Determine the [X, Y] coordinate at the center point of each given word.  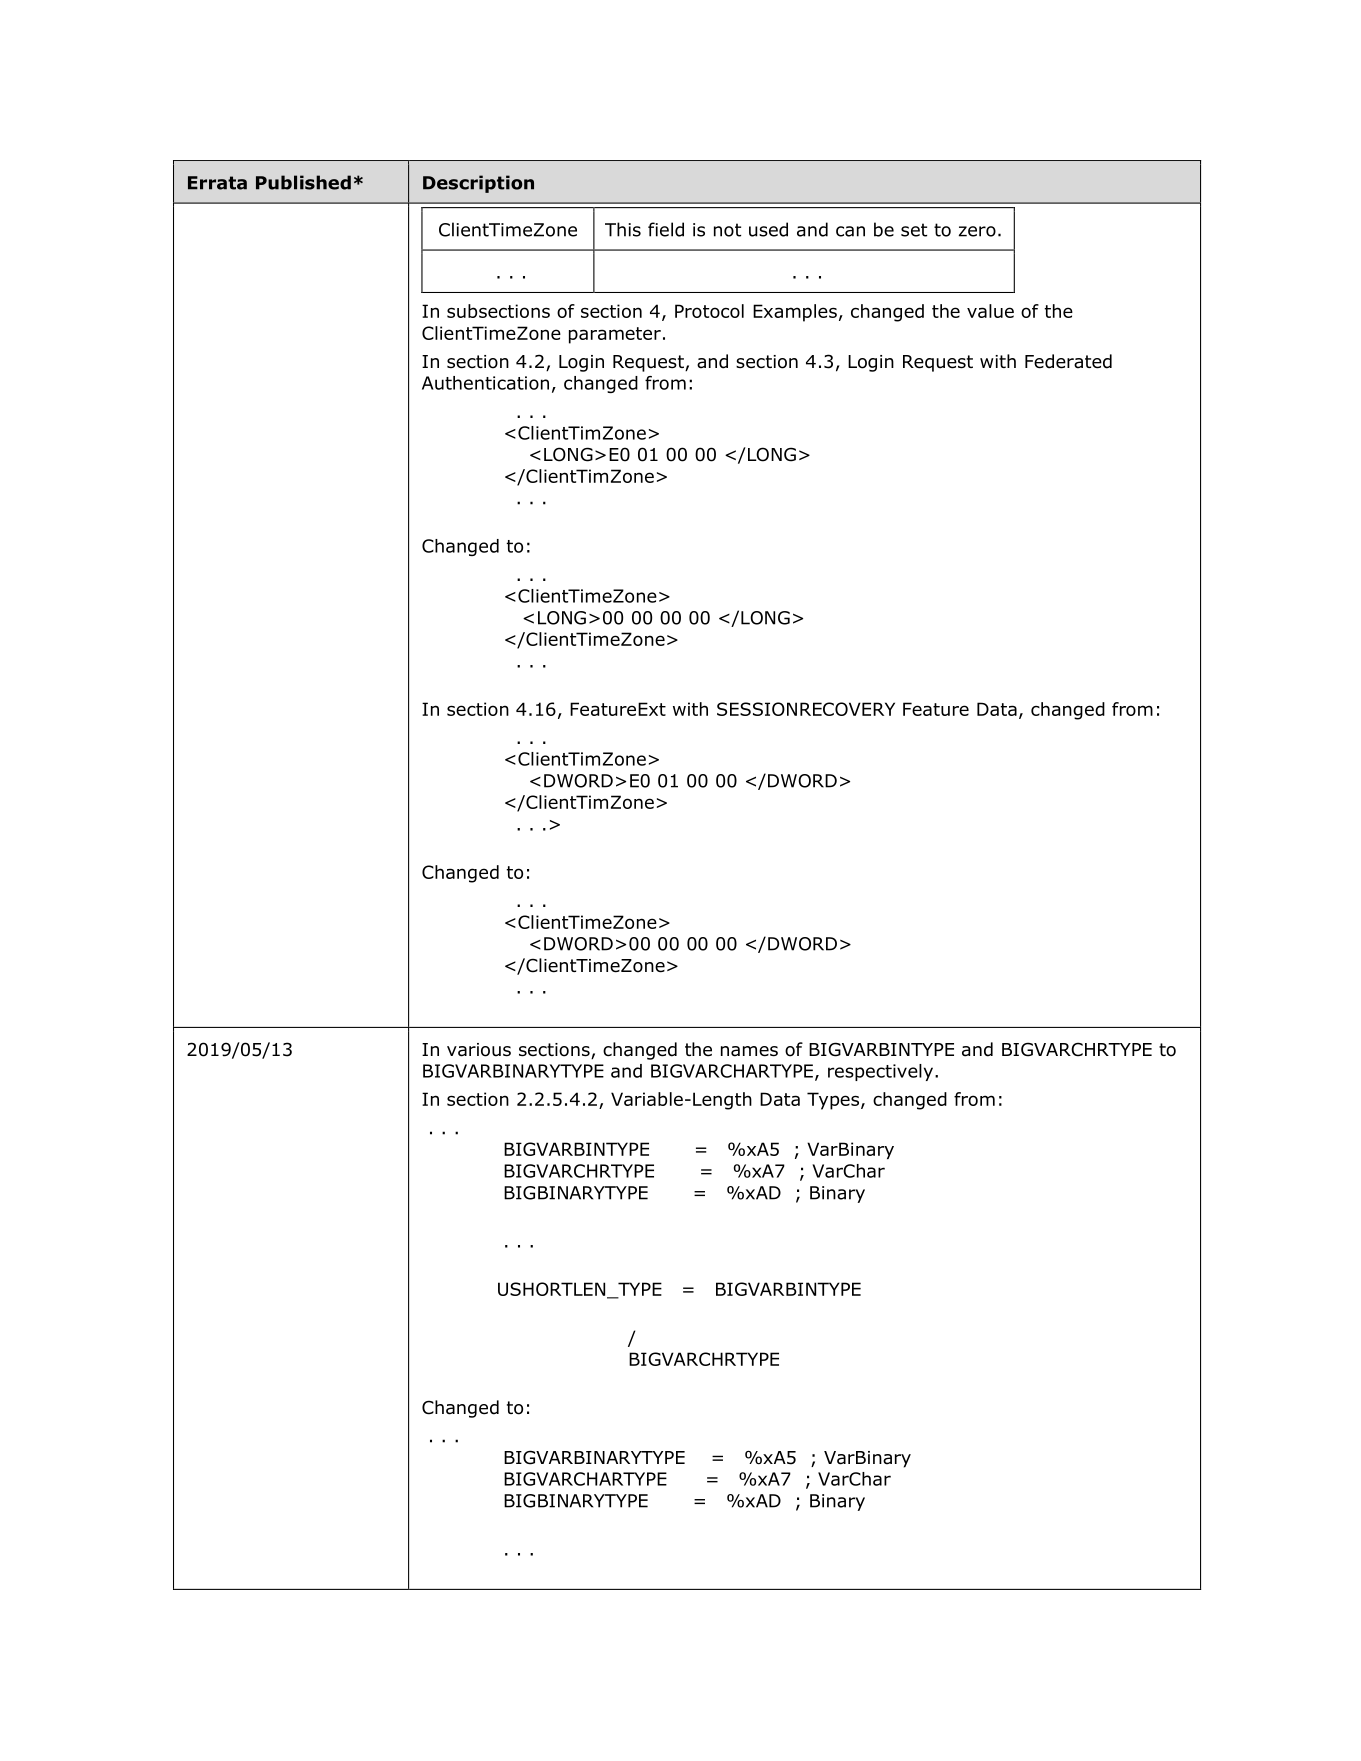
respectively [880, 1072]
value [990, 311]
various [479, 1050]
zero [977, 231]
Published [303, 182]
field [666, 229]
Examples [795, 313]
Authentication [485, 383]
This [623, 229]
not [727, 230]
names [749, 1051]
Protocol [709, 311]
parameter [615, 335]
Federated [1068, 361]
